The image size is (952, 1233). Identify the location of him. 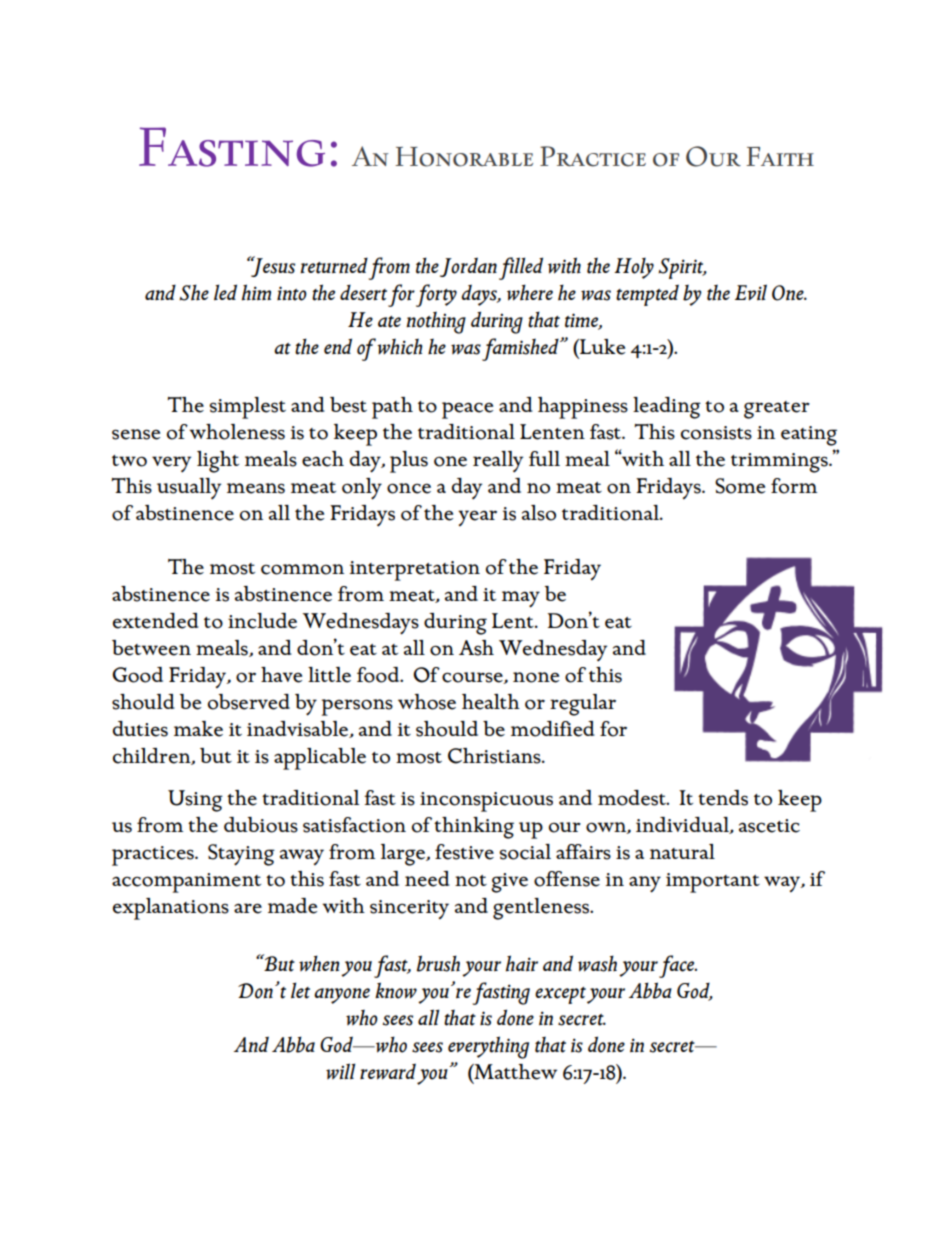
(256, 292).
